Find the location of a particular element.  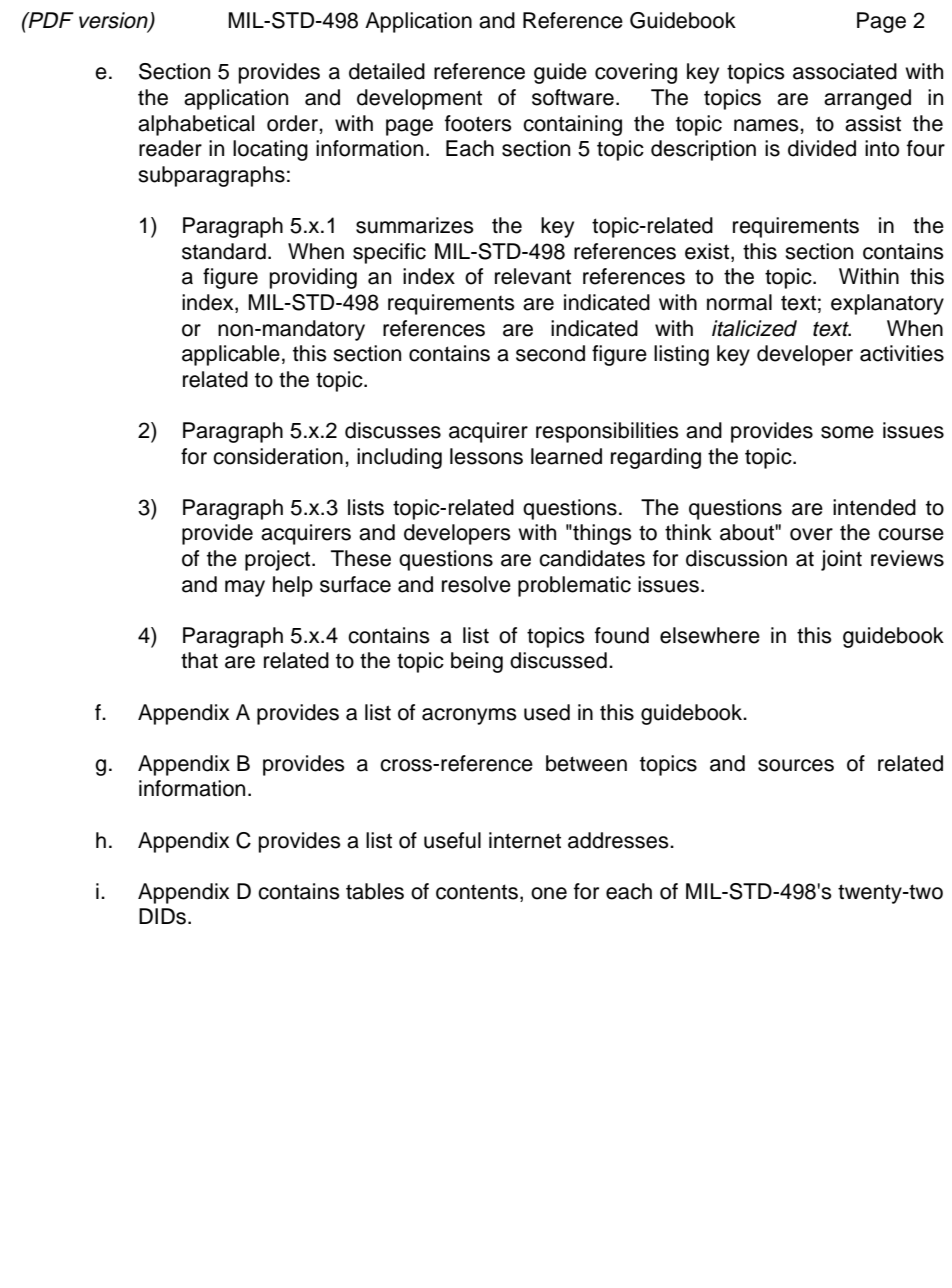

software is located at coordinates (573, 97).
